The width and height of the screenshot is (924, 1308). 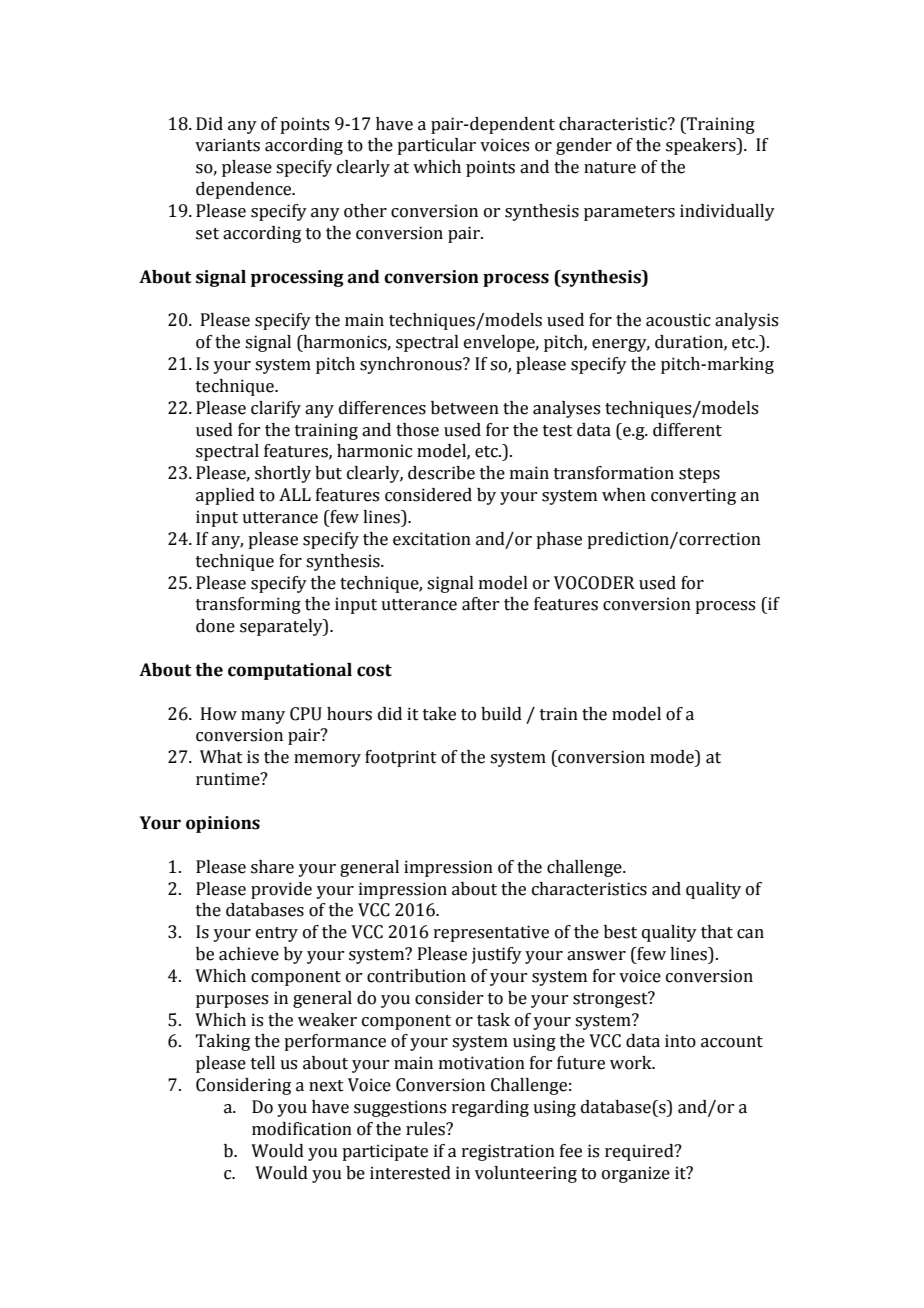 What do you see at coordinates (283, 474) in the screenshot?
I see `shortly` at bounding box center [283, 474].
